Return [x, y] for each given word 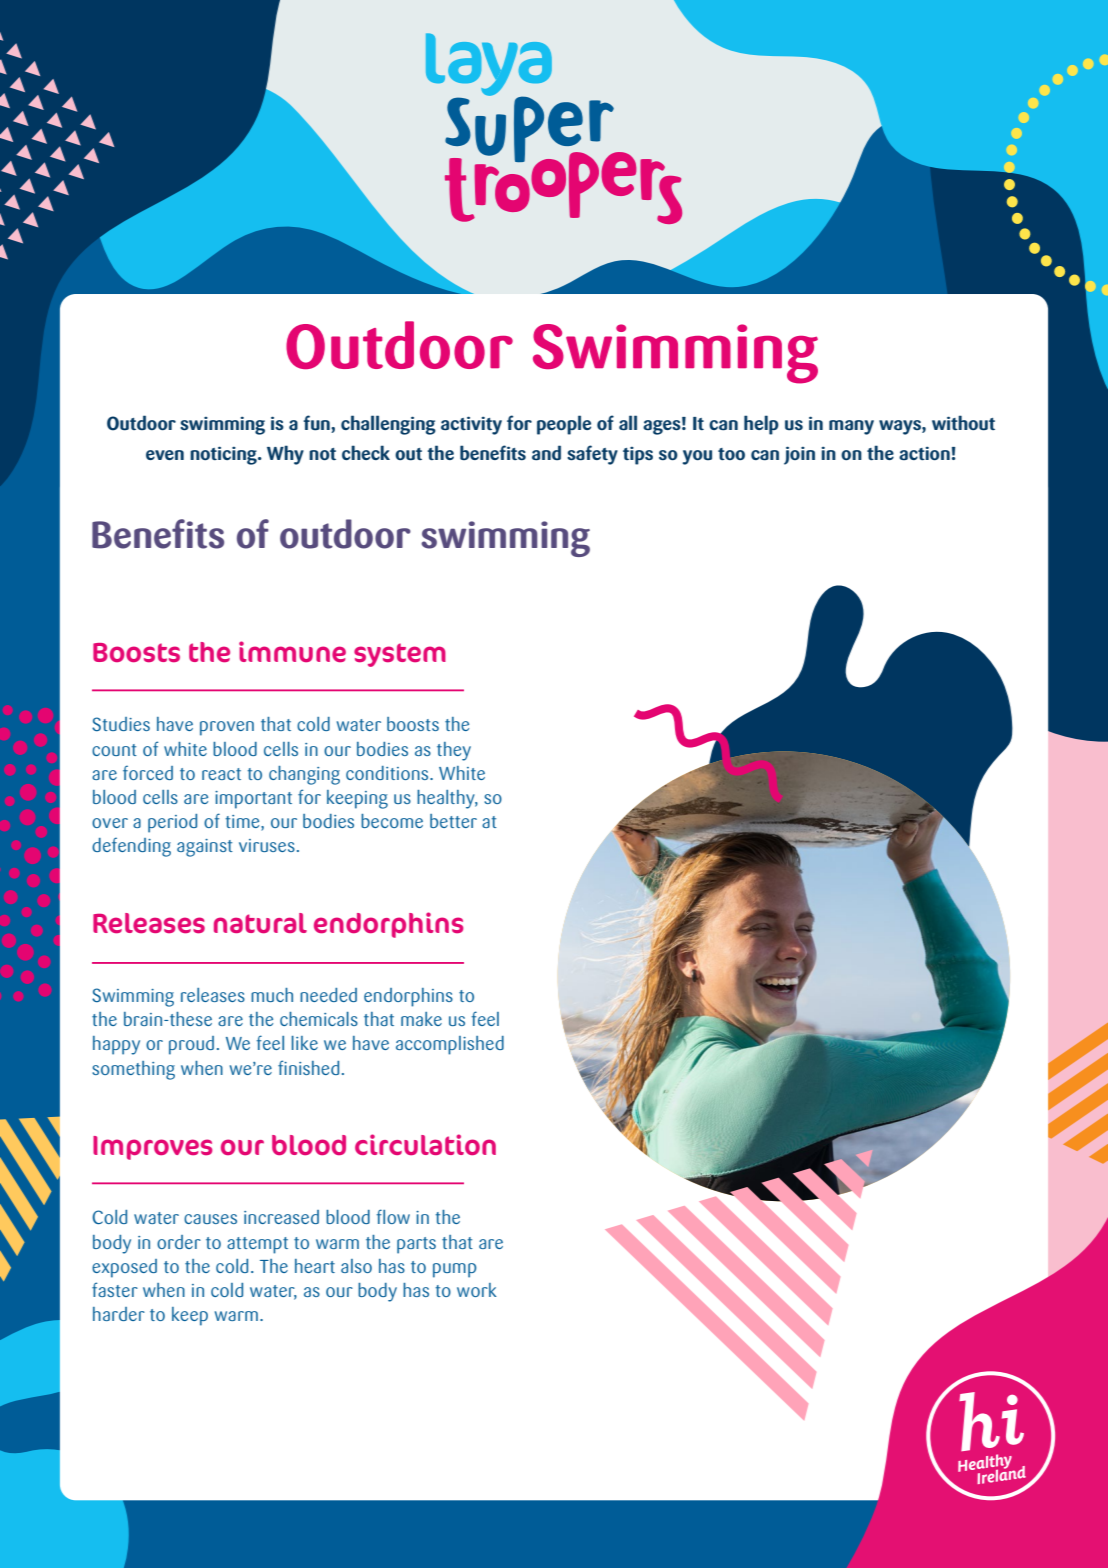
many [851, 427]
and [546, 453]
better [453, 821]
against [205, 848]
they [454, 751]
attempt [257, 1245]
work [477, 1290]
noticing [224, 455]
